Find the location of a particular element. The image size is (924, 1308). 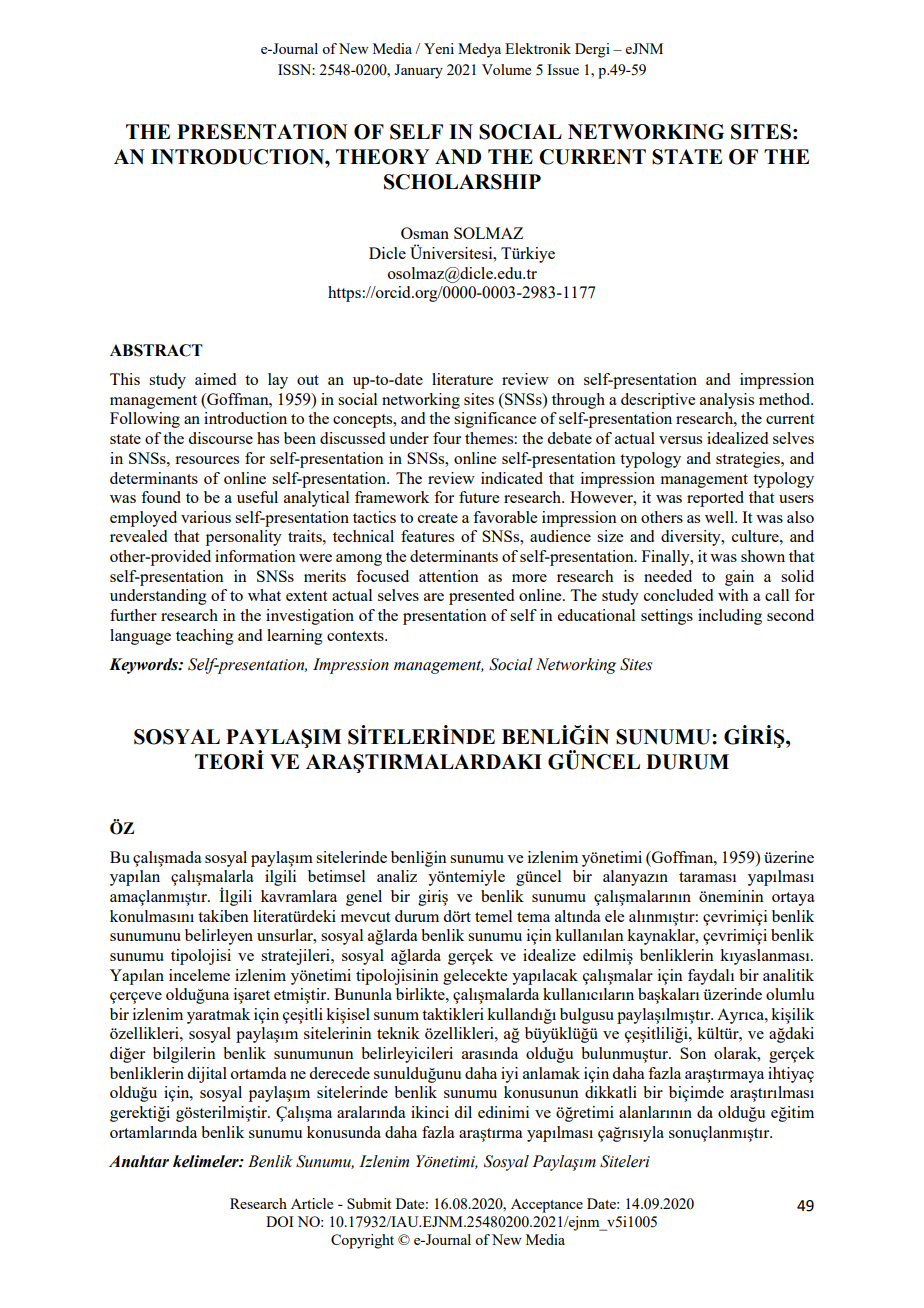

significance is located at coordinates (495, 420).
